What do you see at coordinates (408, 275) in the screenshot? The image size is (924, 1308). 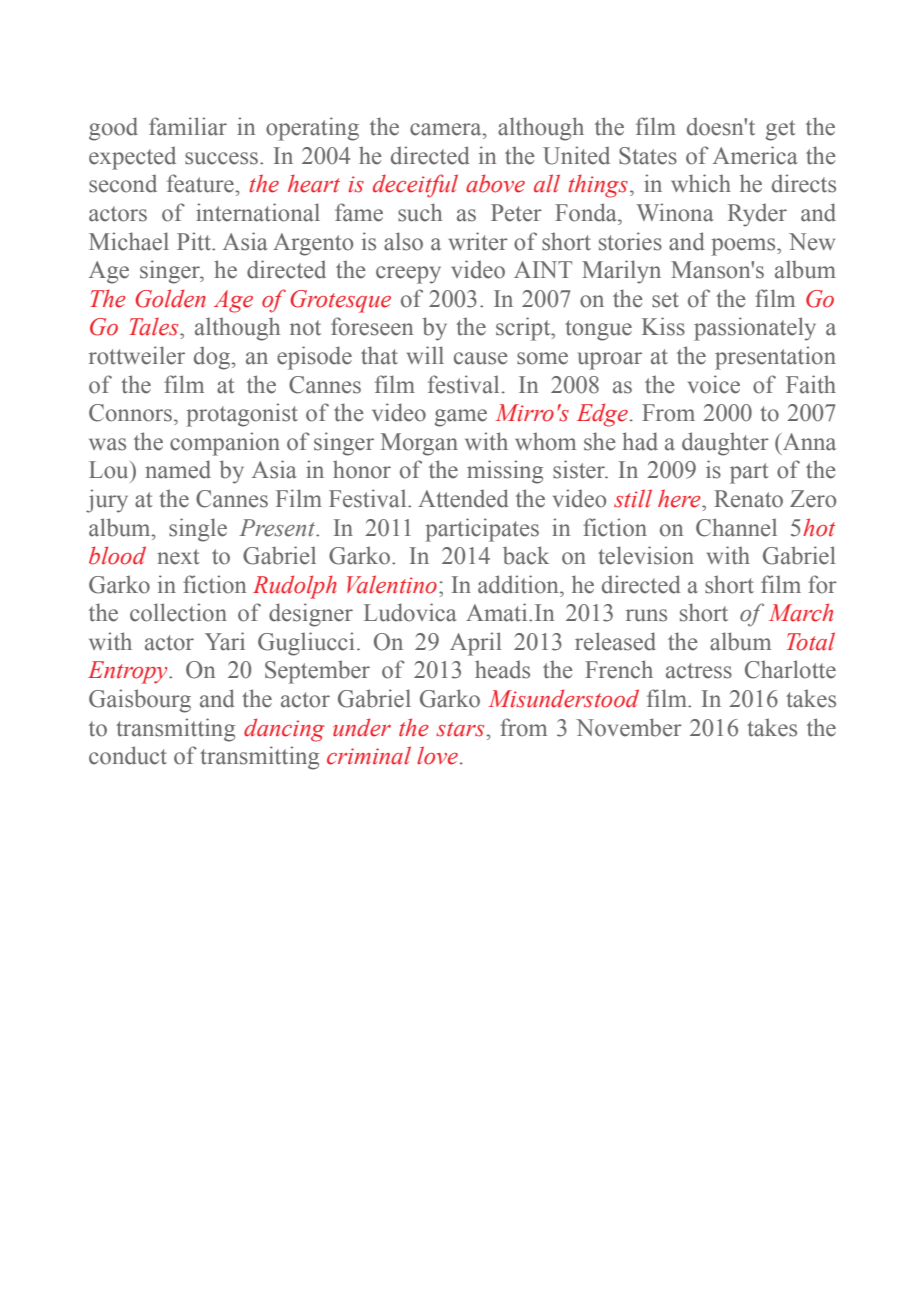 I see `creepy` at bounding box center [408, 275].
